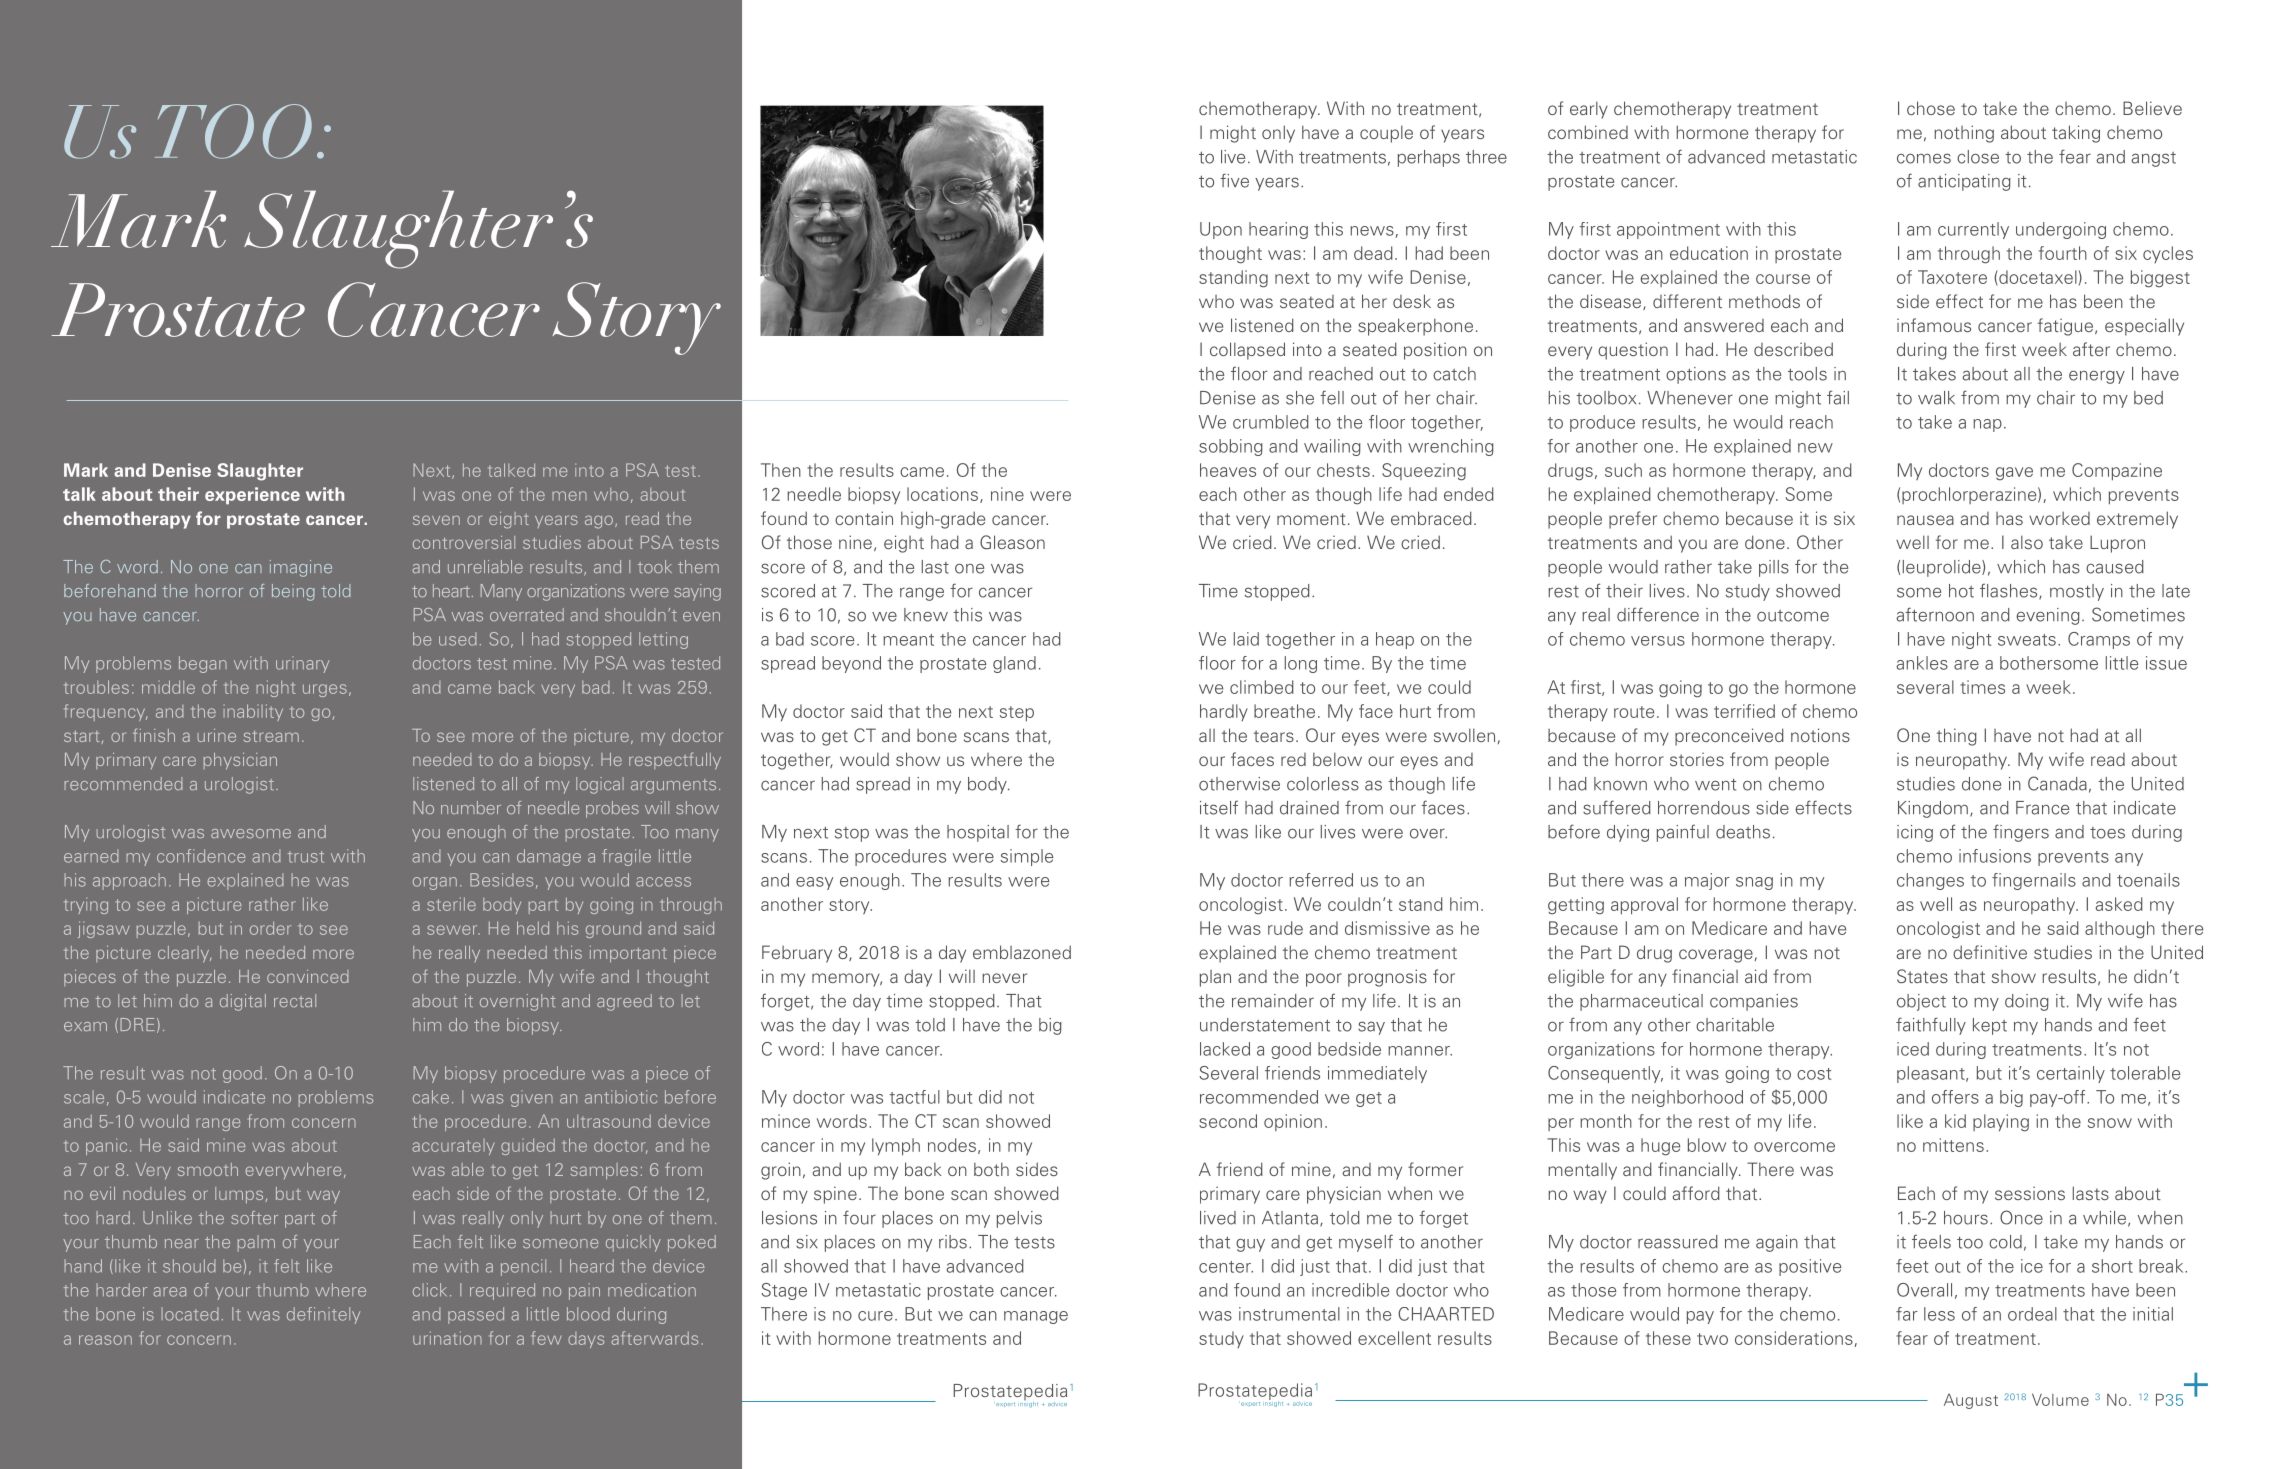 This screenshot has height=1469, width=2271. Describe the element at coordinates (252, 496) in the screenshot. I see `experience` at that location.
